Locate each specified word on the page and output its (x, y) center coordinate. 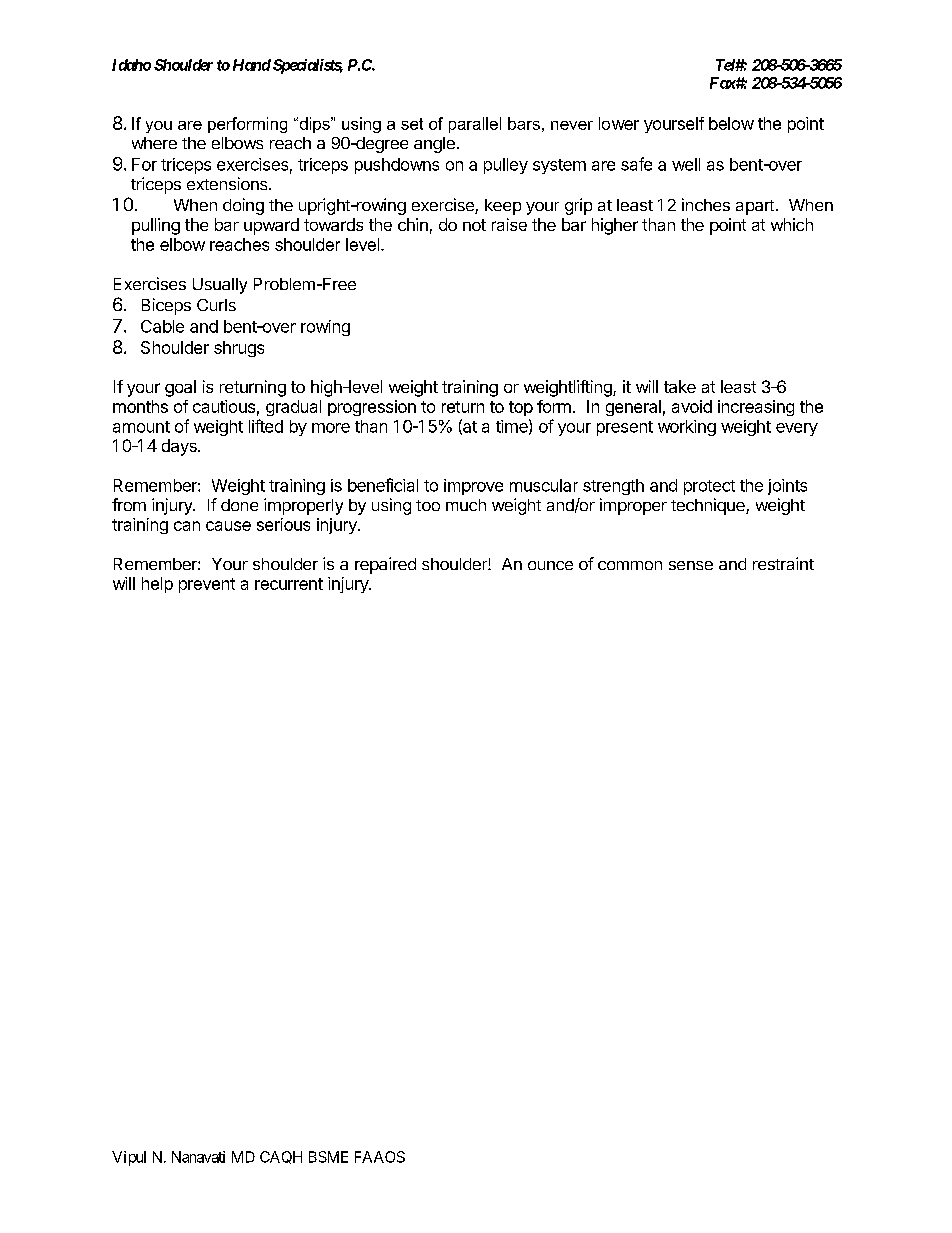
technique (709, 506)
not (474, 225)
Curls (216, 305)
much (466, 505)
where (154, 143)
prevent (207, 585)
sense (691, 565)
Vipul (129, 1158)
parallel (475, 125)
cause (228, 526)
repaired (385, 565)
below (731, 123)
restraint (783, 563)
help (157, 585)
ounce (550, 565)
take (680, 386)
